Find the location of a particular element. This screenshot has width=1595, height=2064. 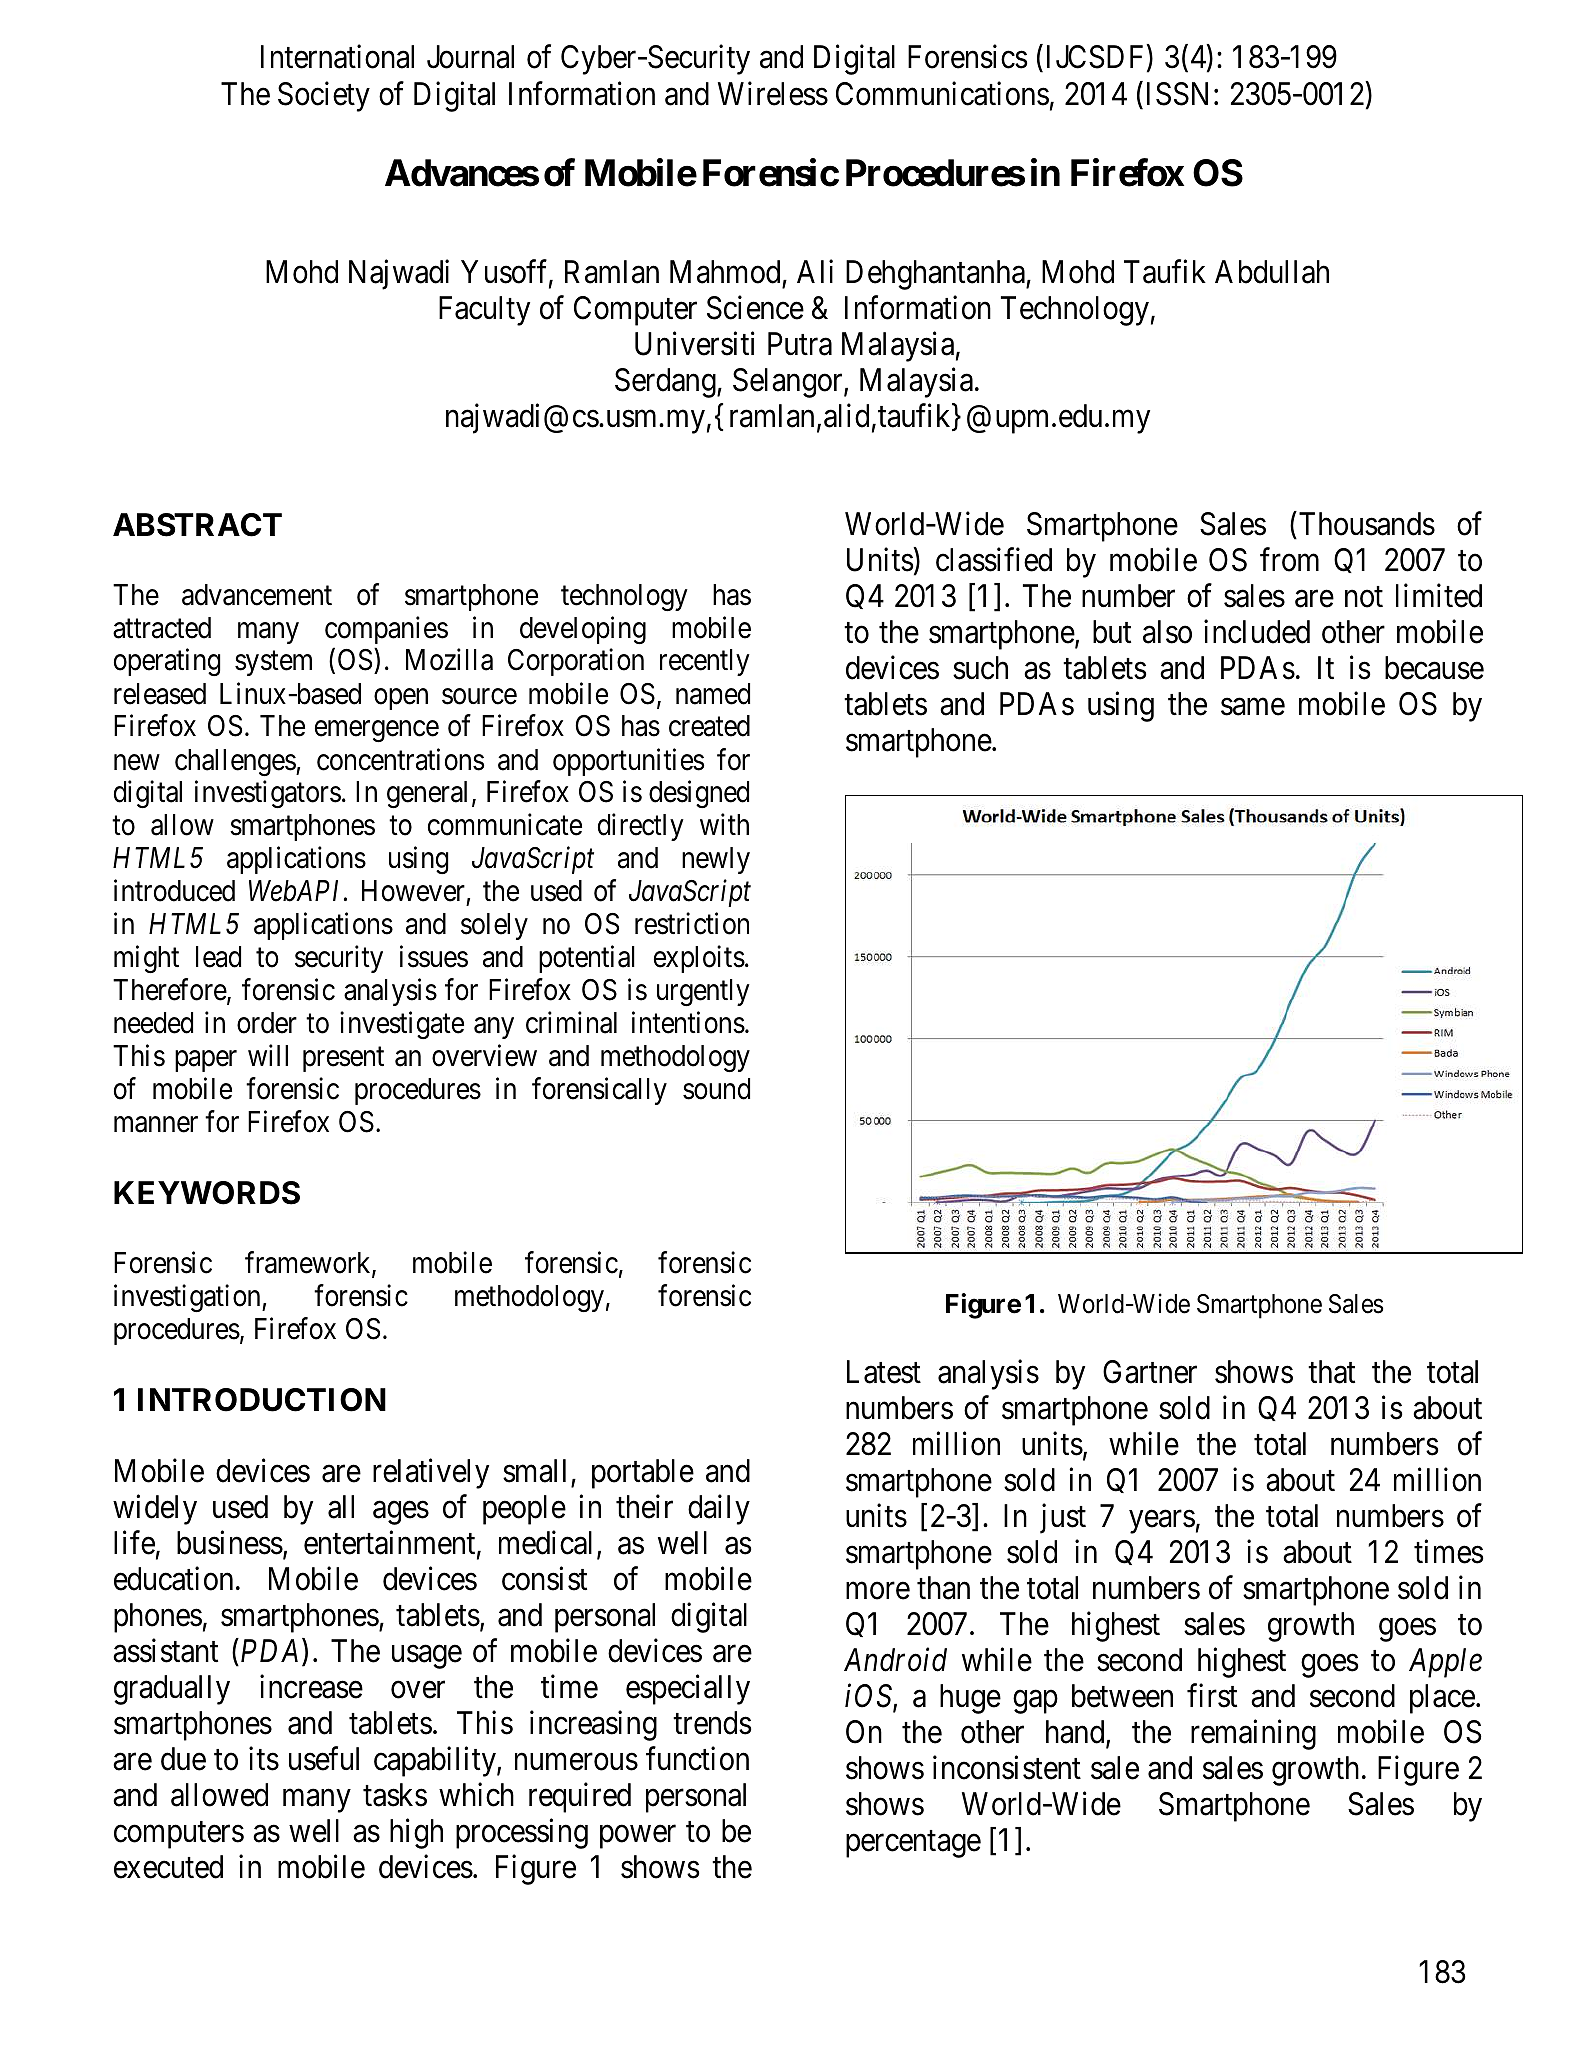

Wireless is located at coordinates (773, 94).
